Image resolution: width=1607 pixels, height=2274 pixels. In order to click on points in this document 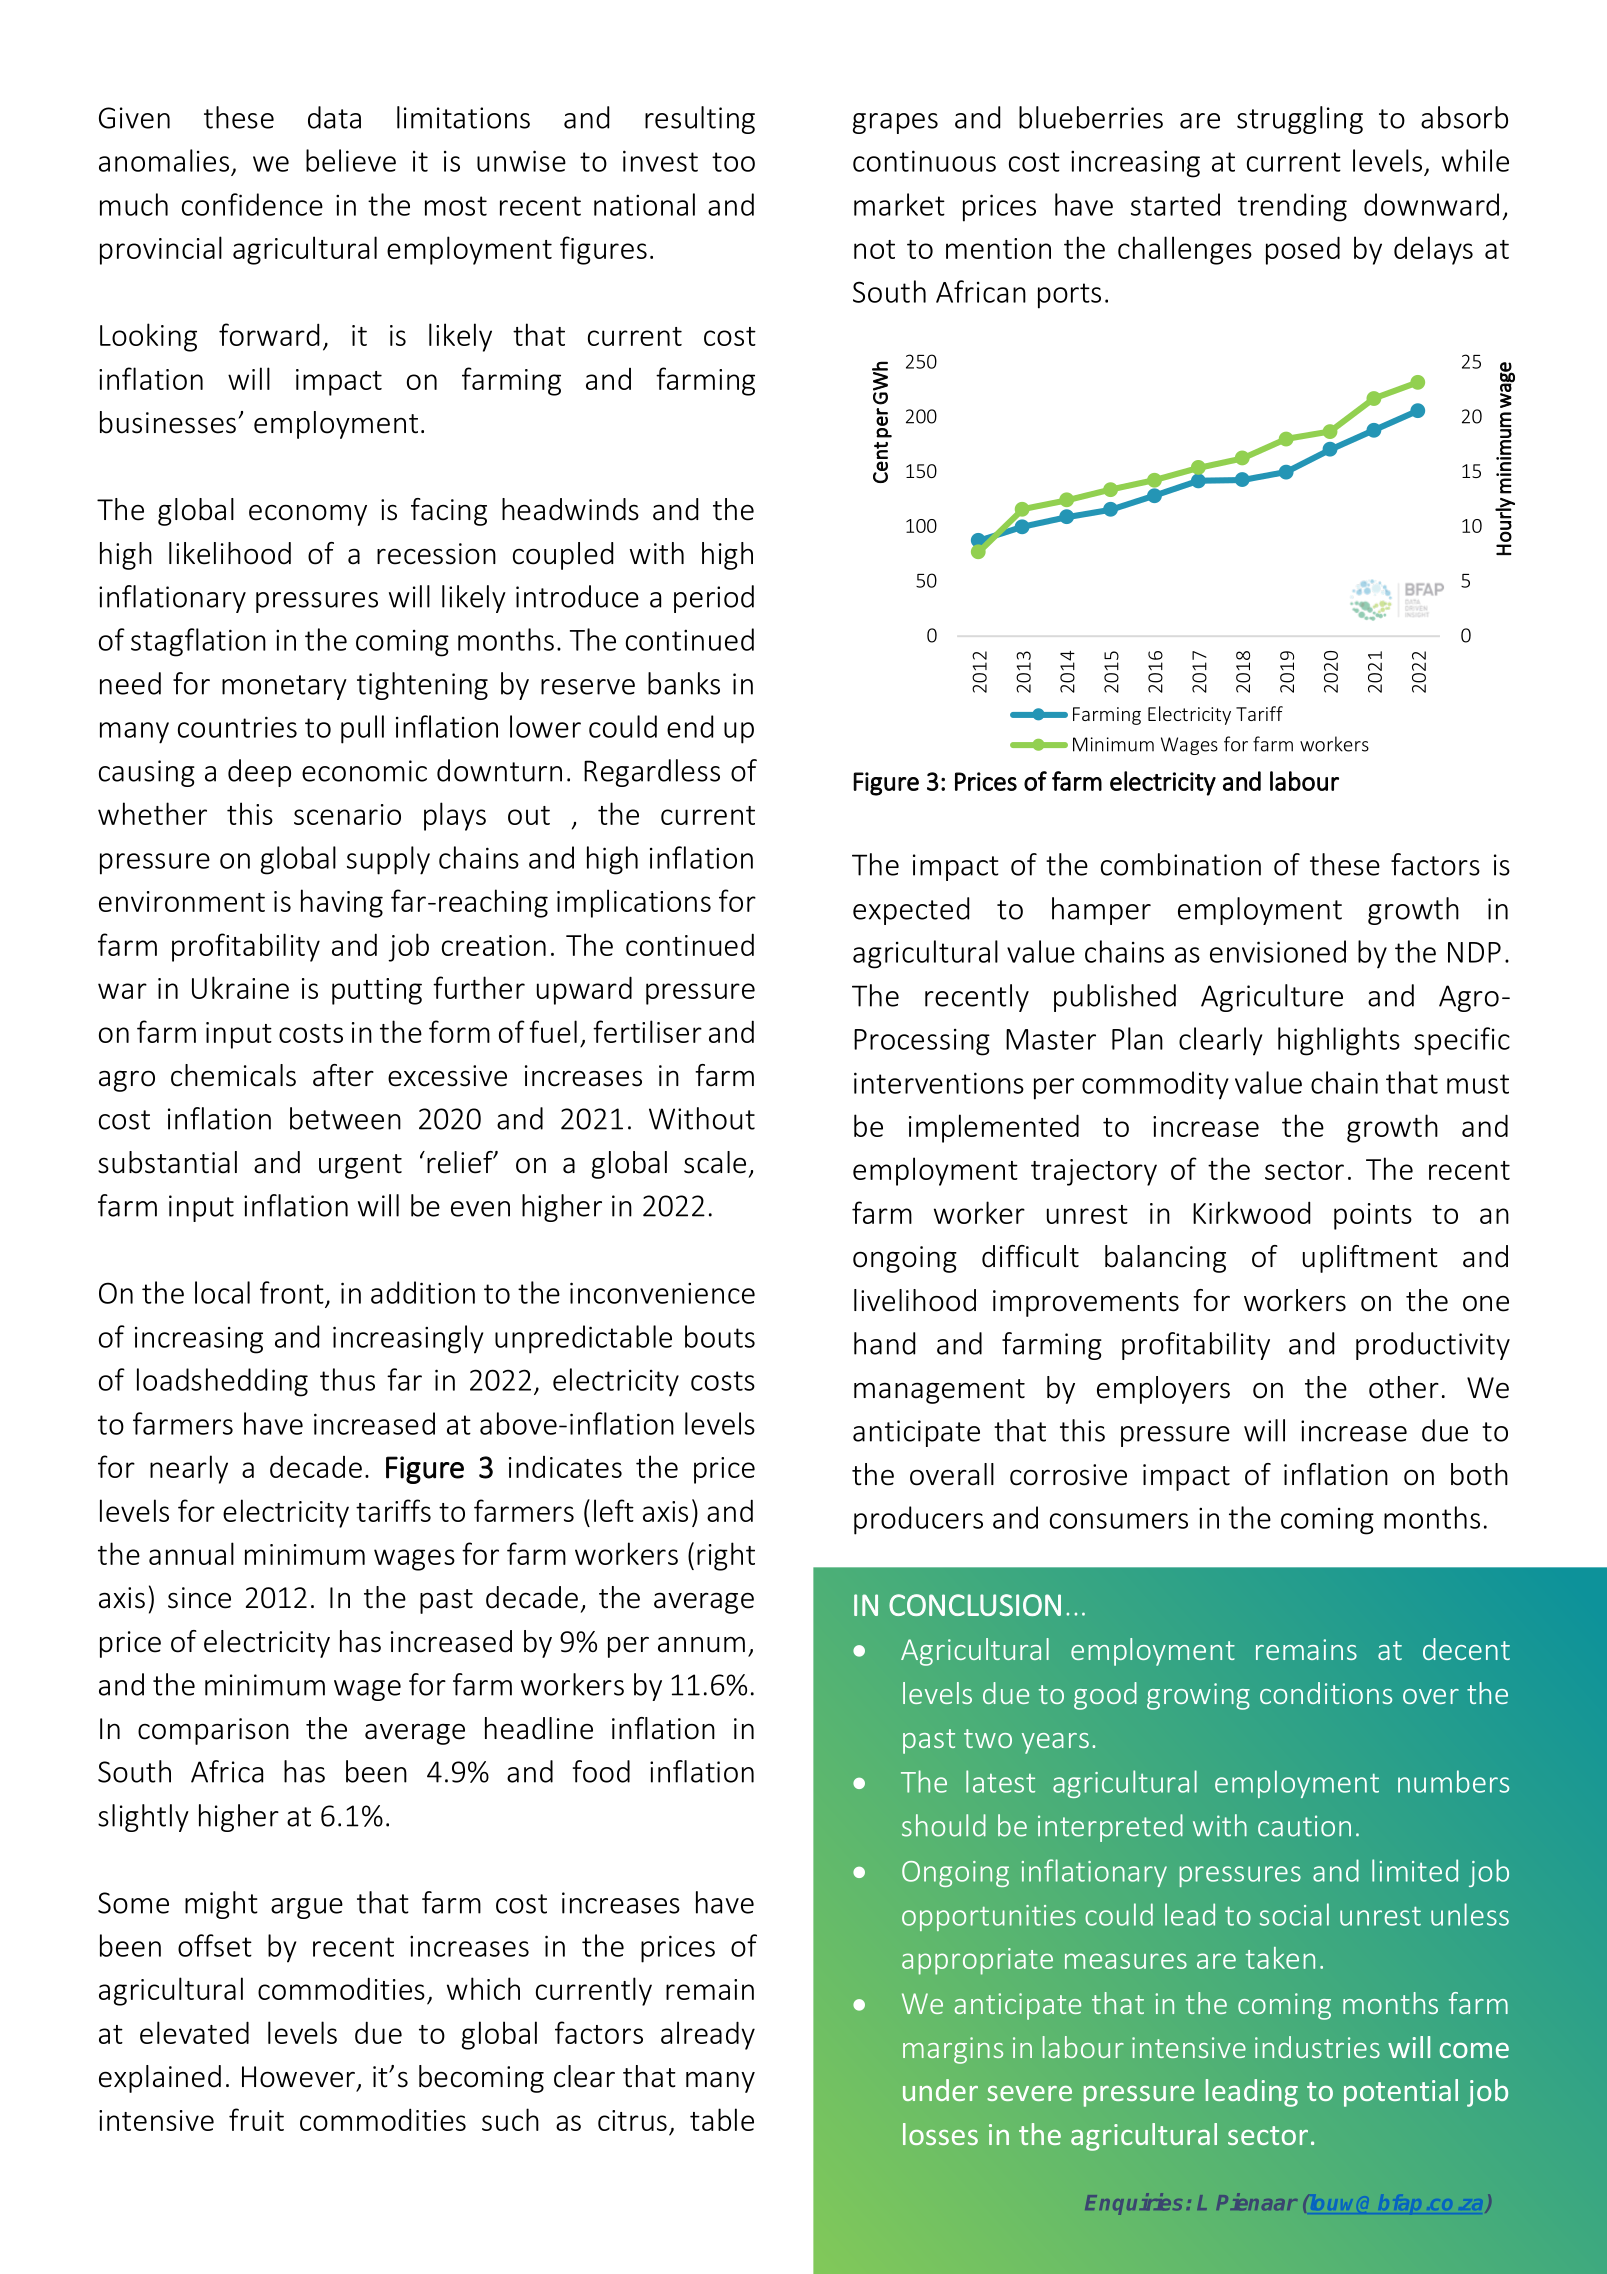, I will do `click(1373, 1216)`.
